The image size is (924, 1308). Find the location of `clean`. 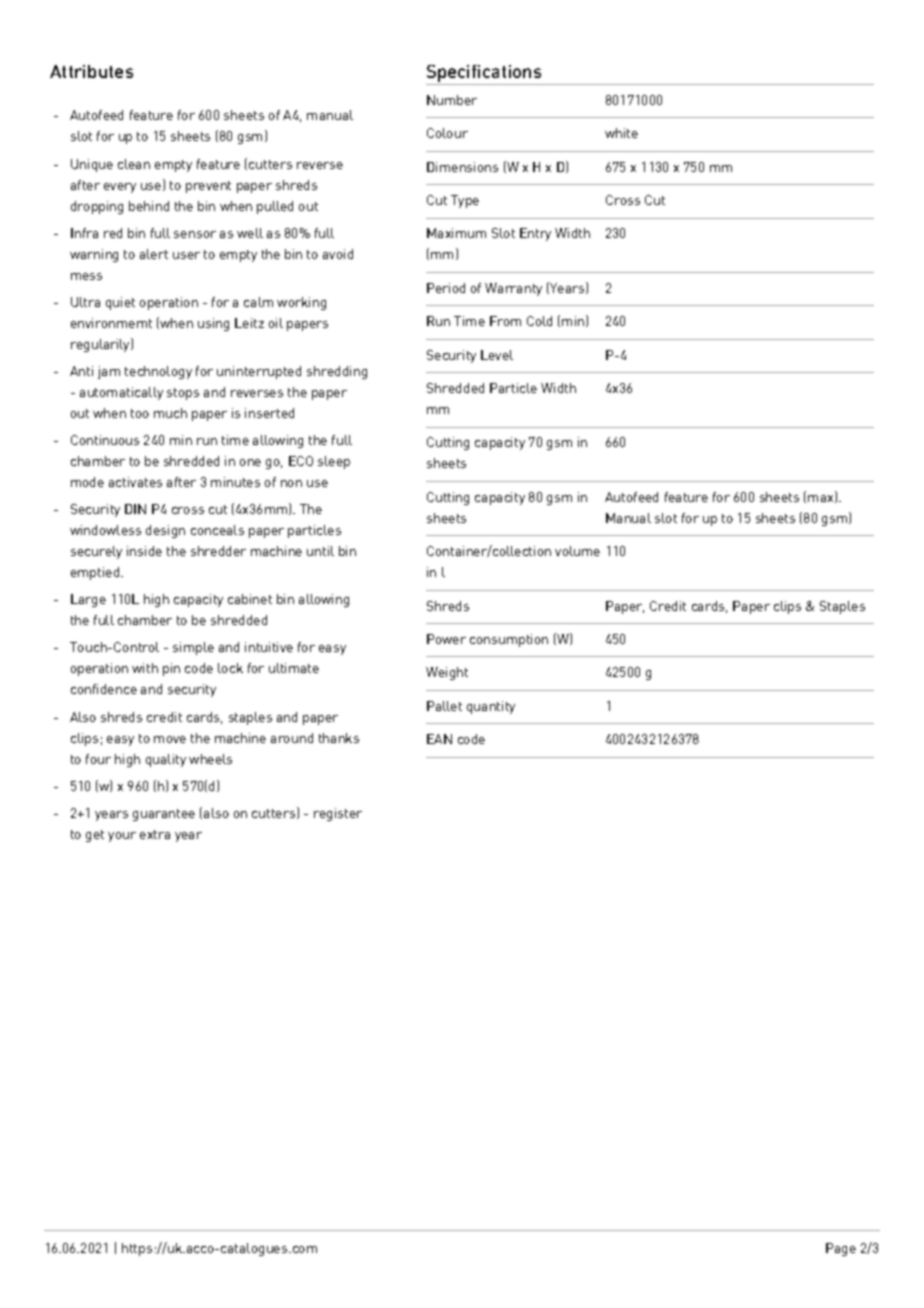

clean is located at coordinates (134, 164).
